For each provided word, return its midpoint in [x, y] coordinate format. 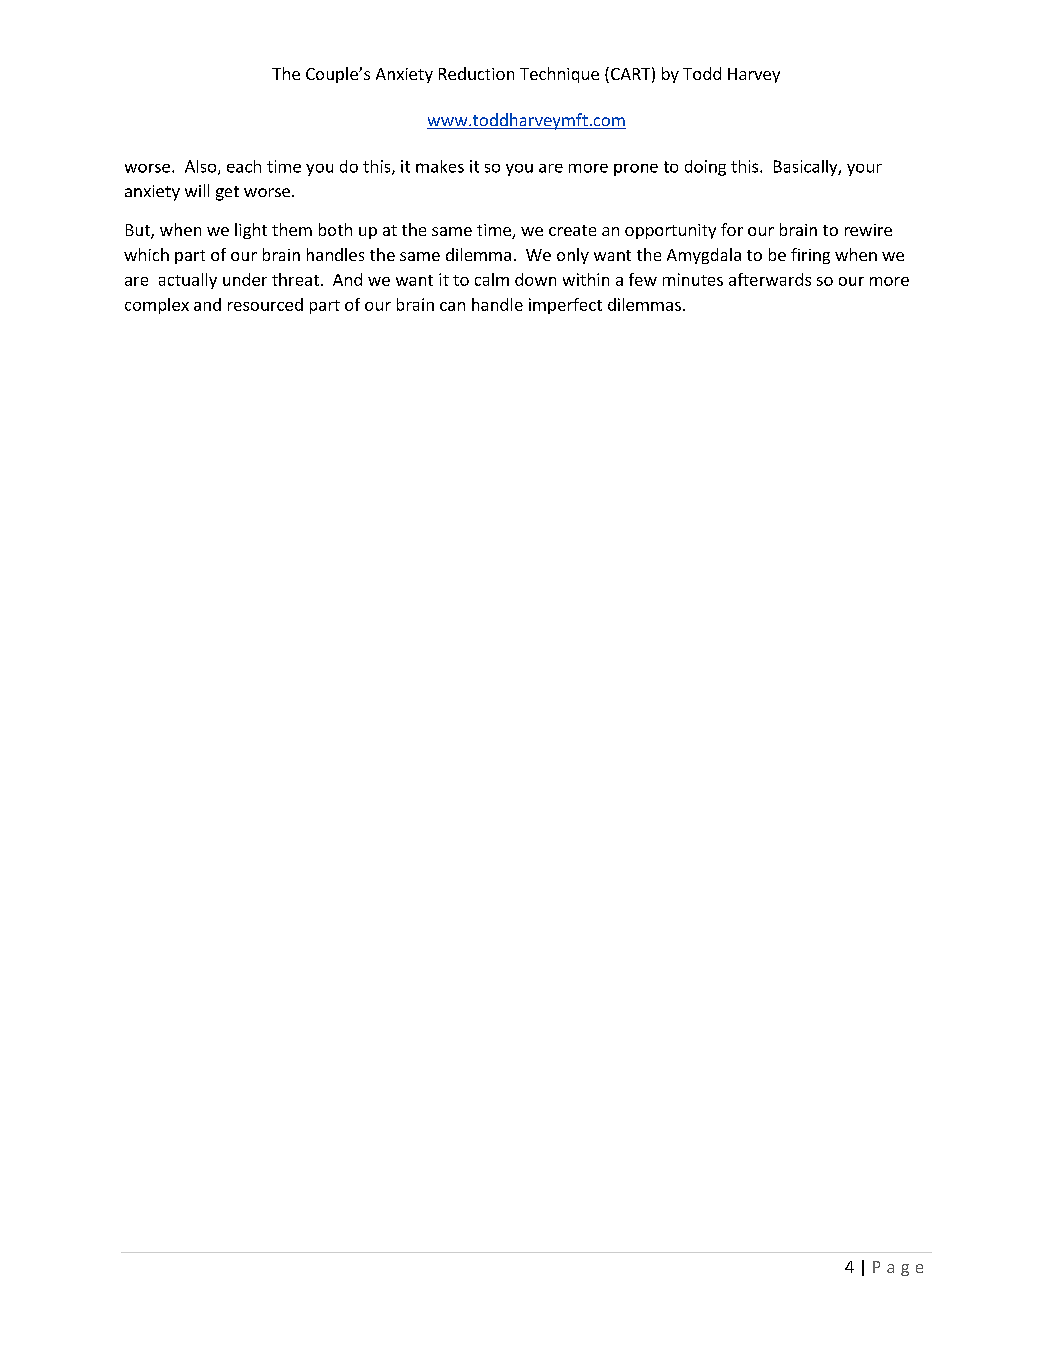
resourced [265, 304]
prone [636, 170]
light [251, 231]
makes [440, 166]
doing [705, 168]
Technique [559, 75]
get [227, 193]
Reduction [476, 73]
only [573, 256]
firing [810, 256]
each [244, 166]
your [864, 170]
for [732, 229]
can [452, 306]
